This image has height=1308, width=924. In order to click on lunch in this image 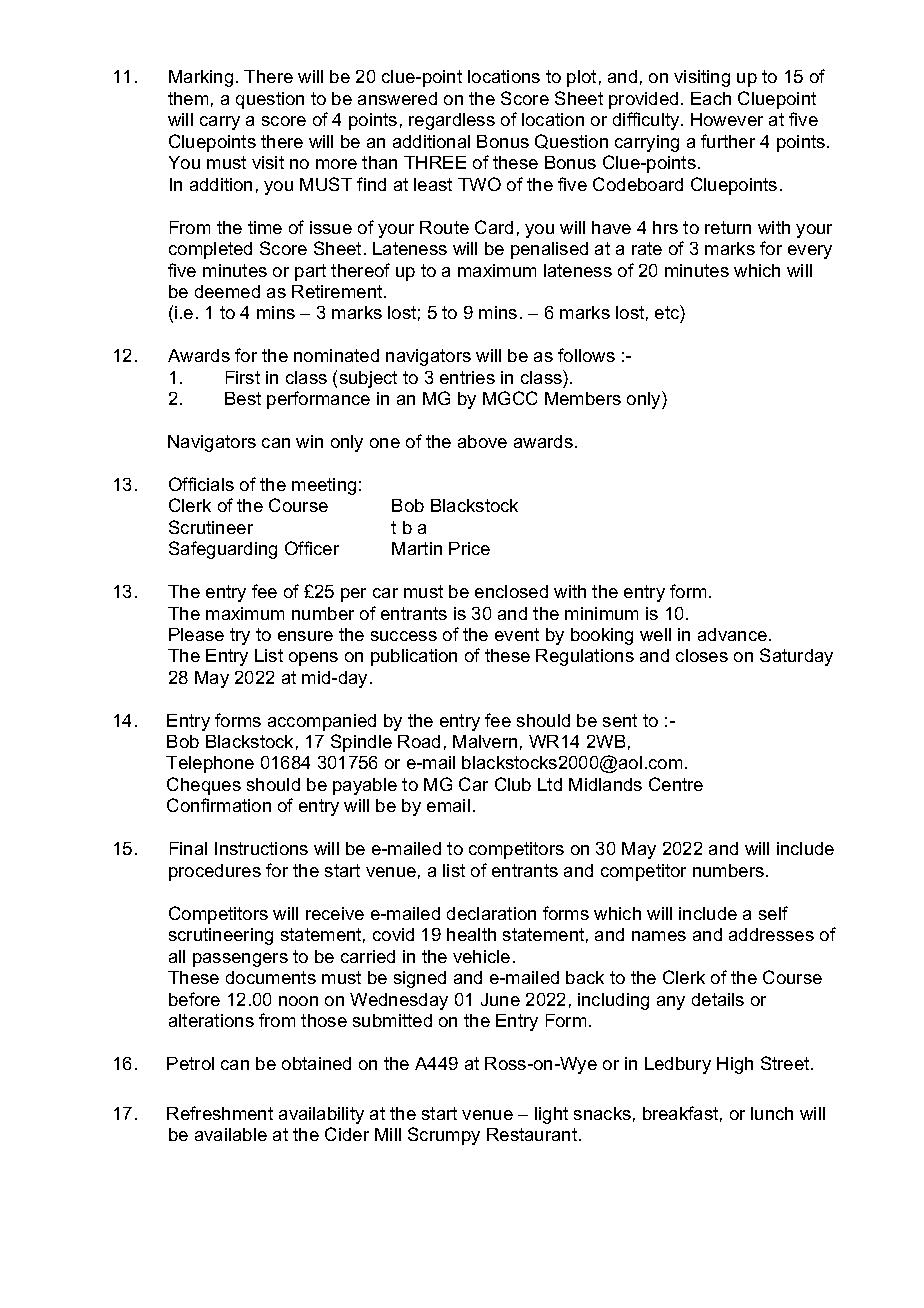, I will do `click(772, 1113)`.
